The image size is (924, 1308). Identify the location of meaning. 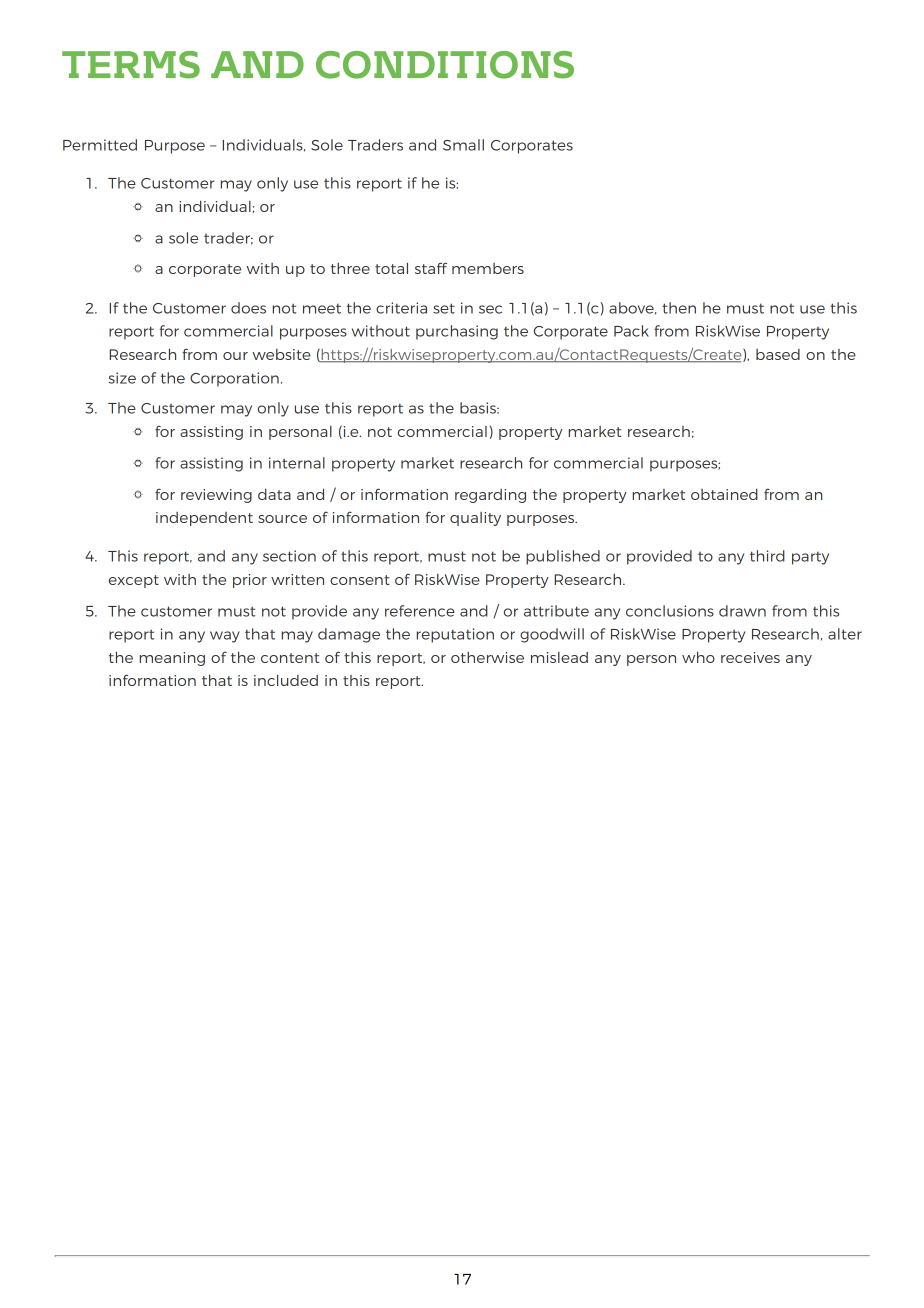
(172, 659).
